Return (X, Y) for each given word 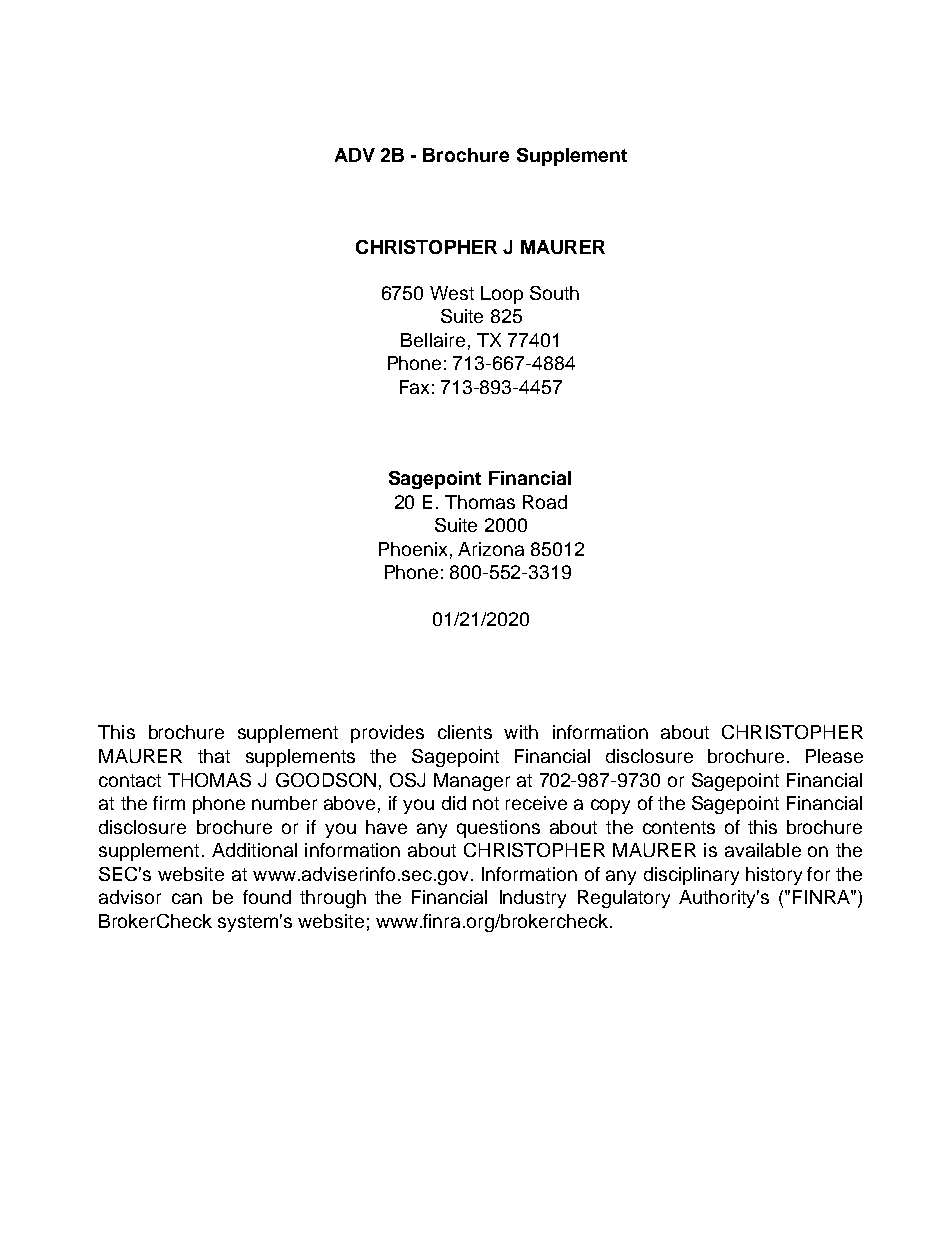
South (554, 293)
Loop (502, 295)
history (774, 876)
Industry (533, 899)
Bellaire (433, 340)
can (187, 898)
